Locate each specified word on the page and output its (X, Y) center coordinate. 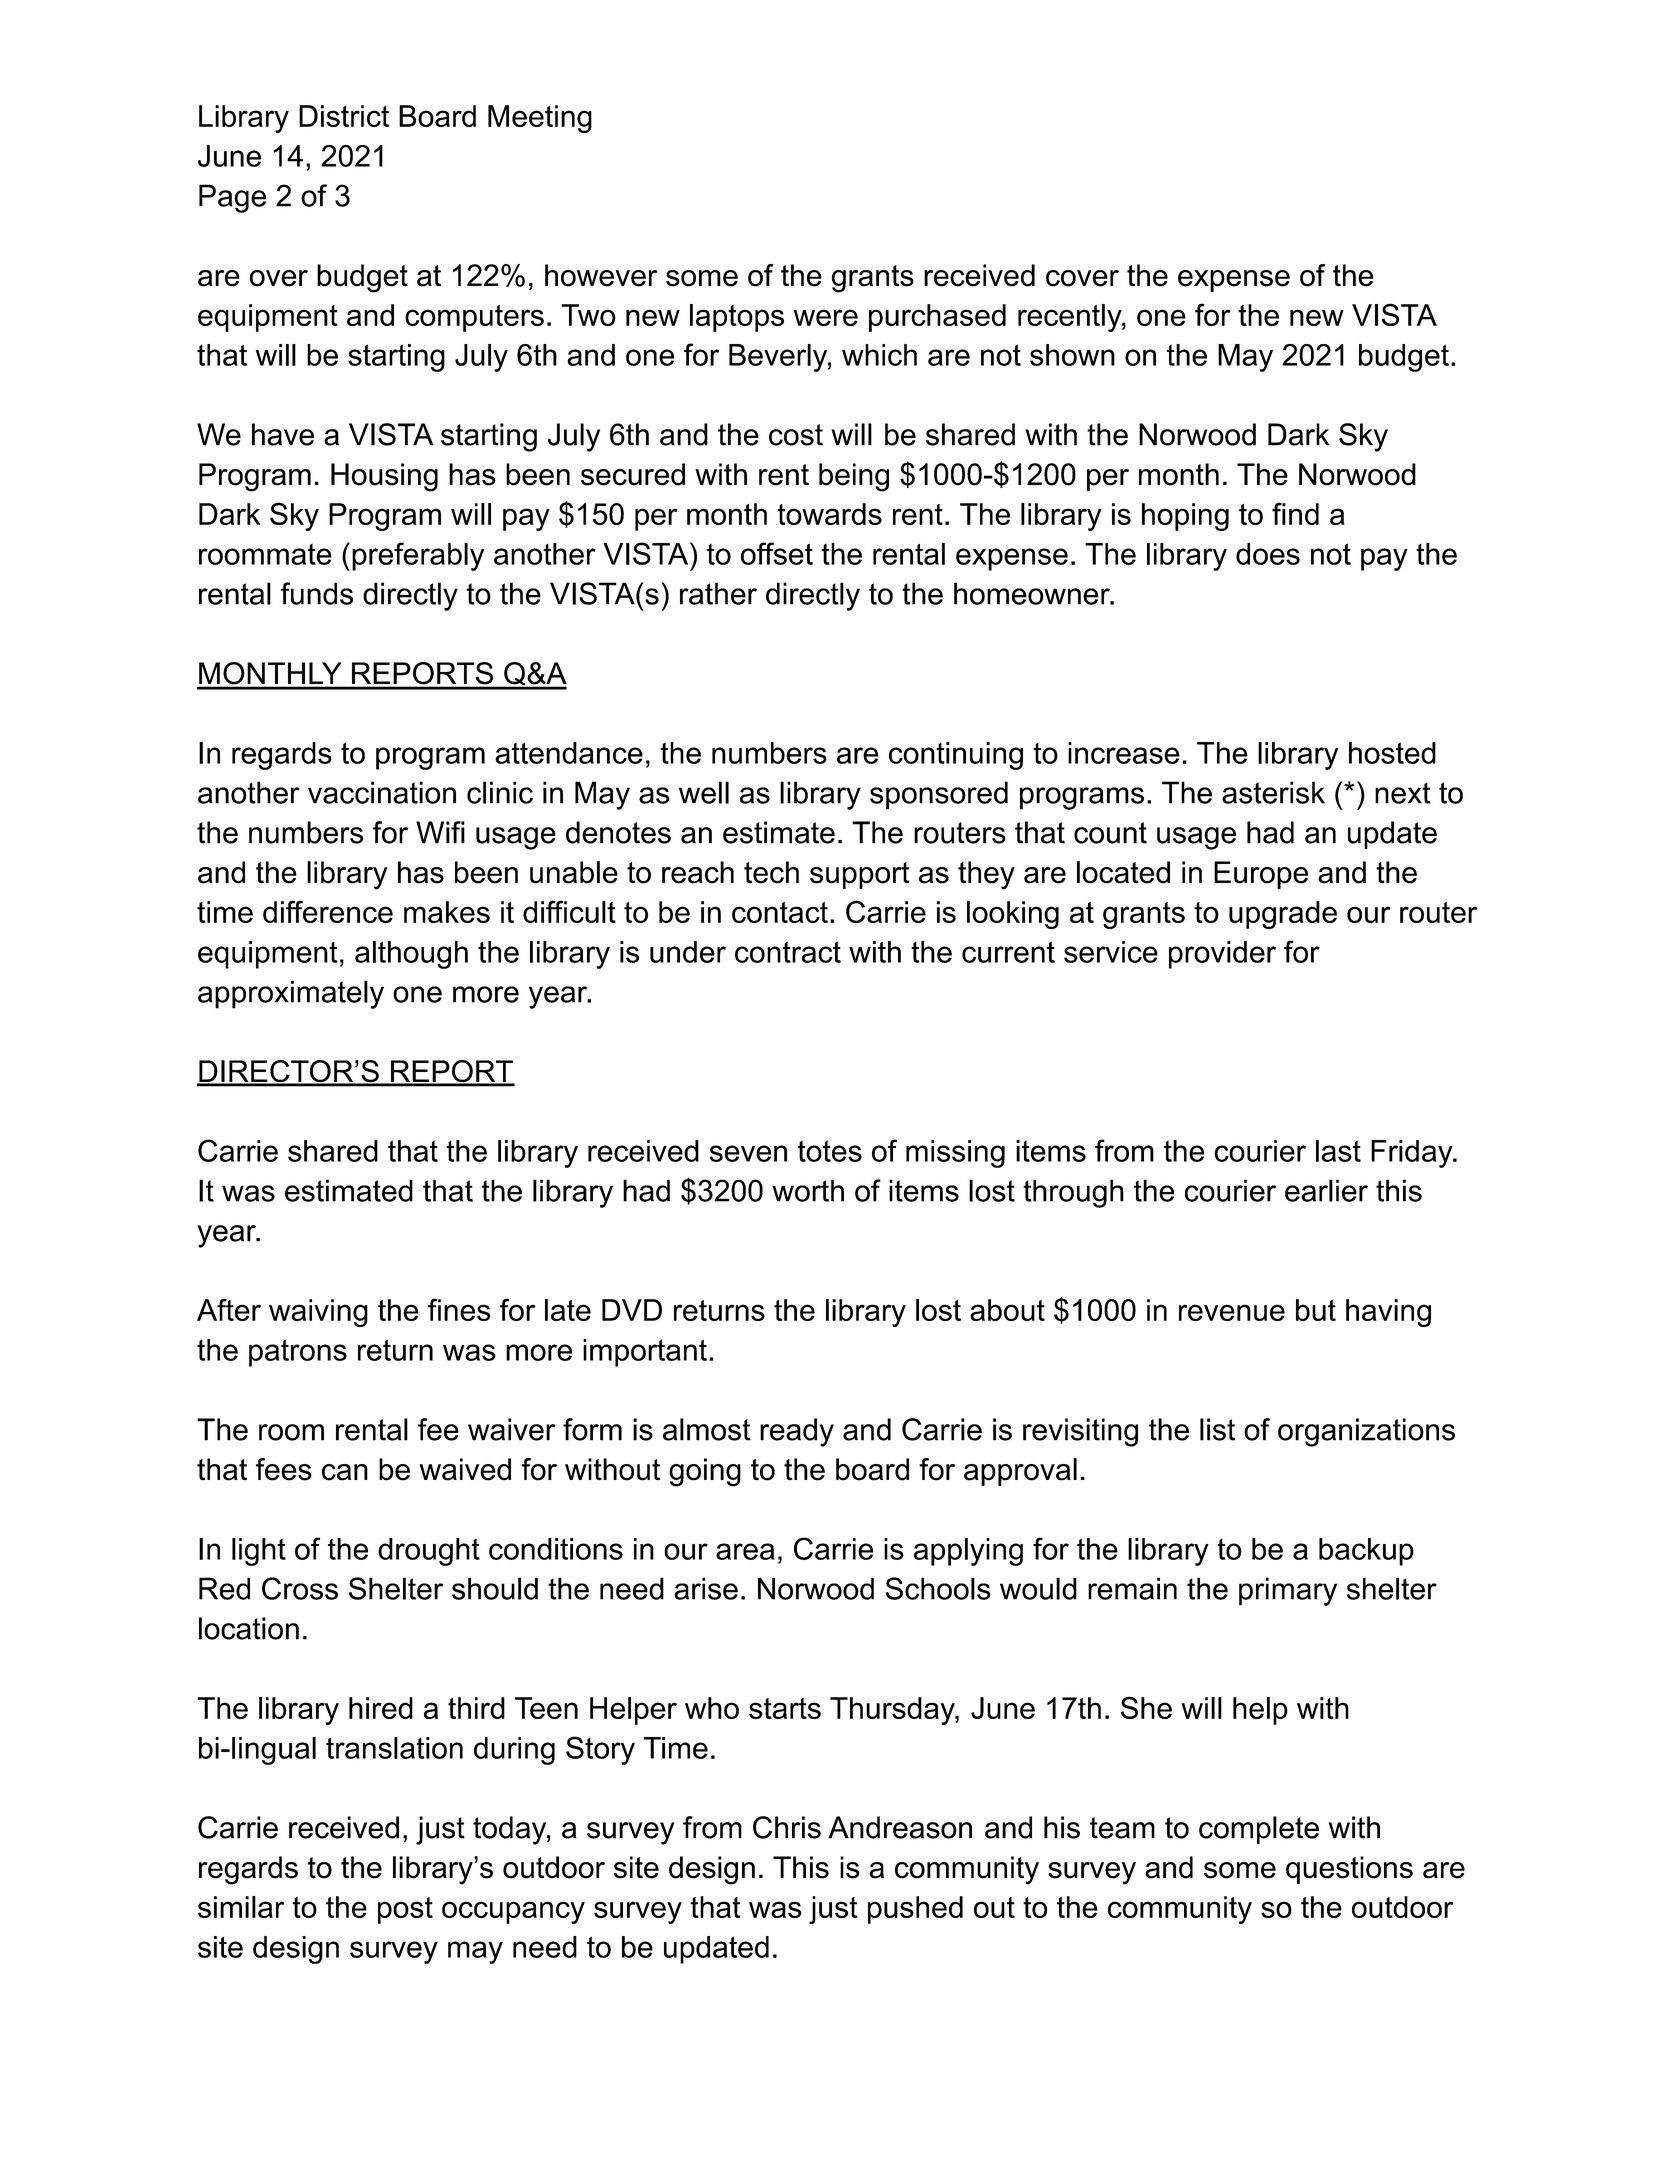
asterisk (1273, 792)
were (825, 317)
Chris (787, 1827)
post (405, 1910)
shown (1072, 355)
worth (808, 1190)
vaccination (382, 792)
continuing (956, 756)
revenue (1232, 1312)
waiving (318, 1313)
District (344, 116)
